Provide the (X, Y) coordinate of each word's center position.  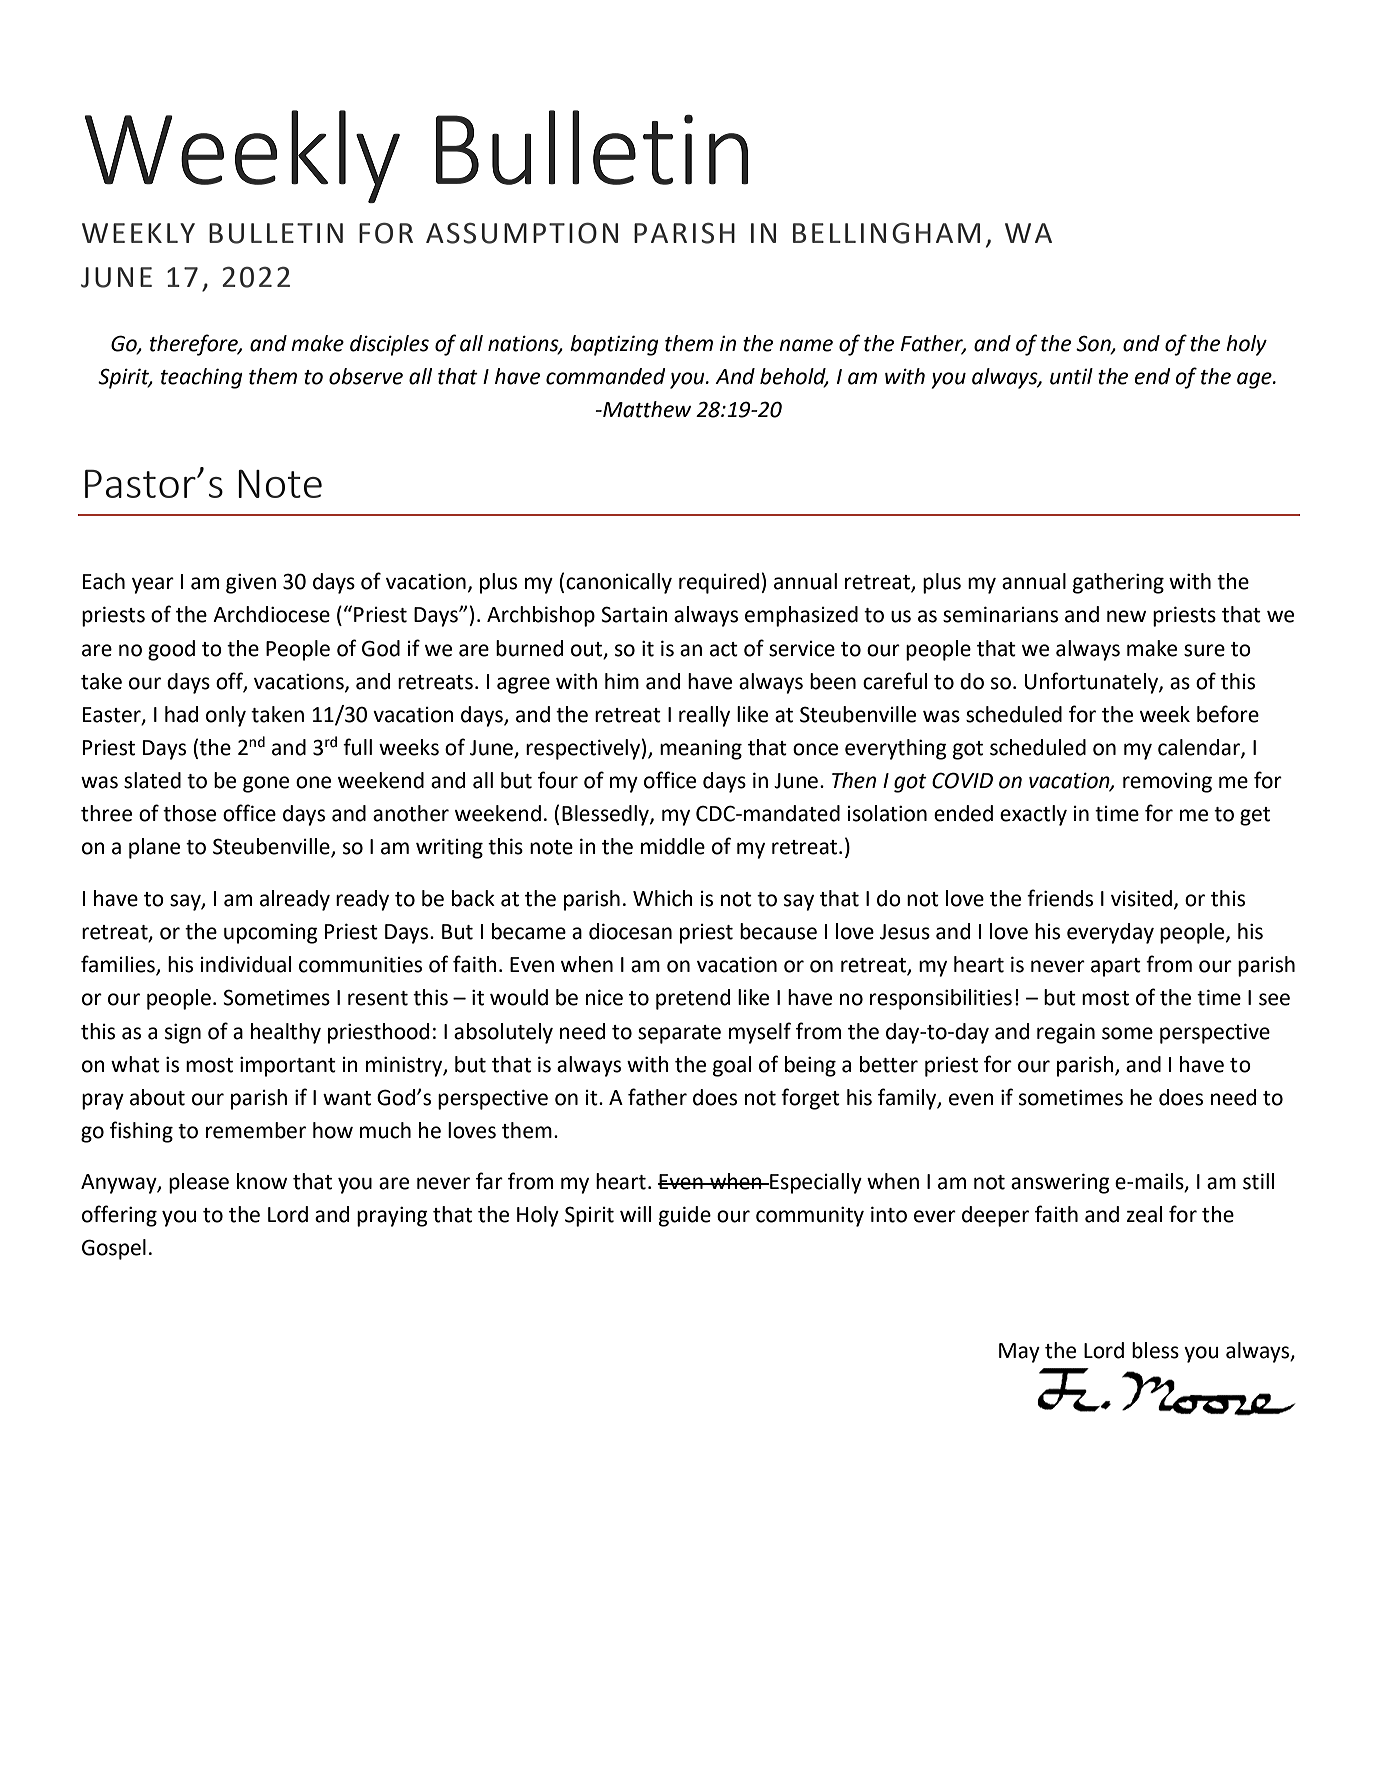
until (1071, 376)
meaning (701, 750)
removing (1167, 783)
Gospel (114, 1249)
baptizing (614, 345)
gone (266, 784)
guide (685, 1216)
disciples (389, 345)
